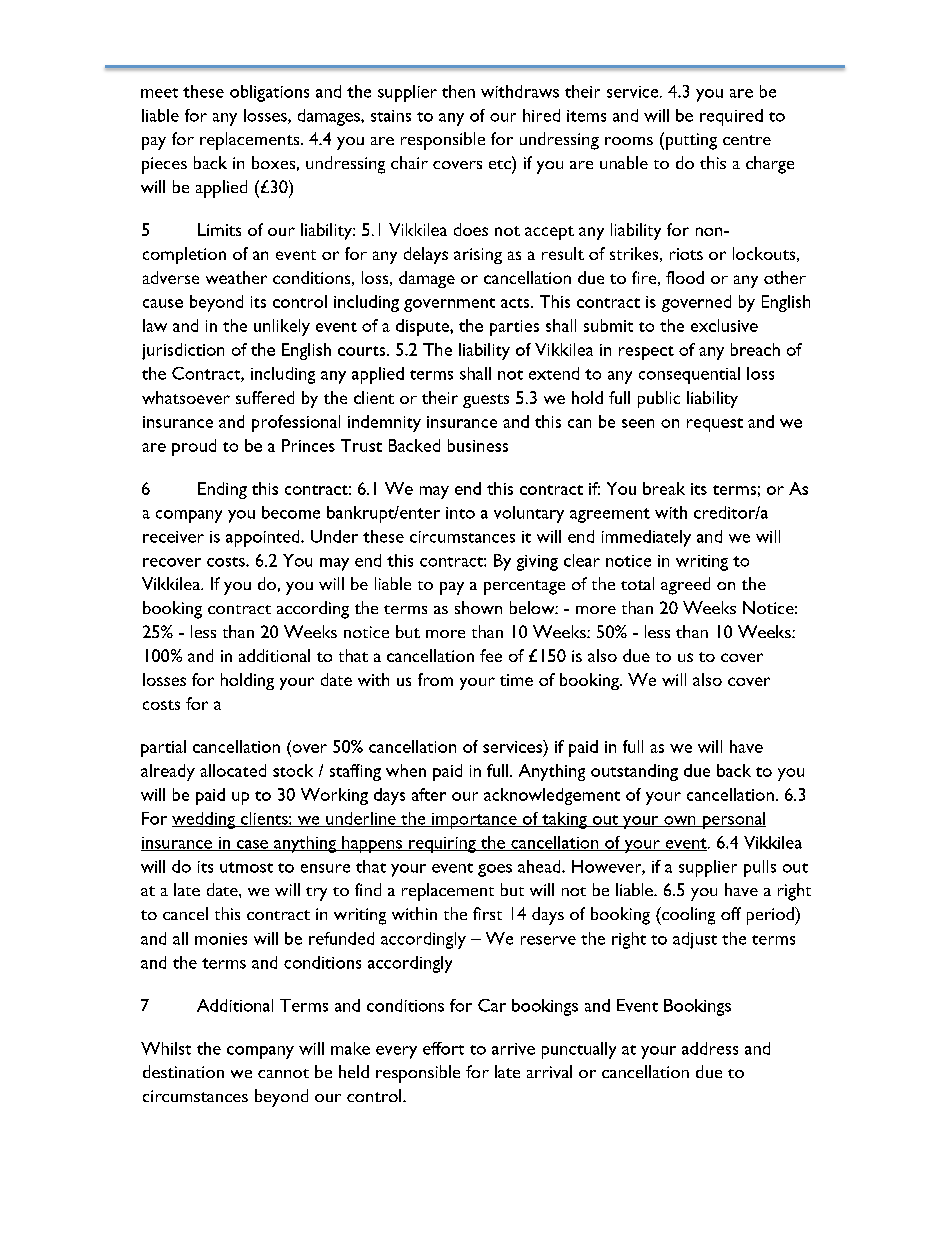 The height and width of the page is (1233, 952). What do you see at coordinates (458, 91) in the page?
I see `then` at bounding box center [458, 91].
